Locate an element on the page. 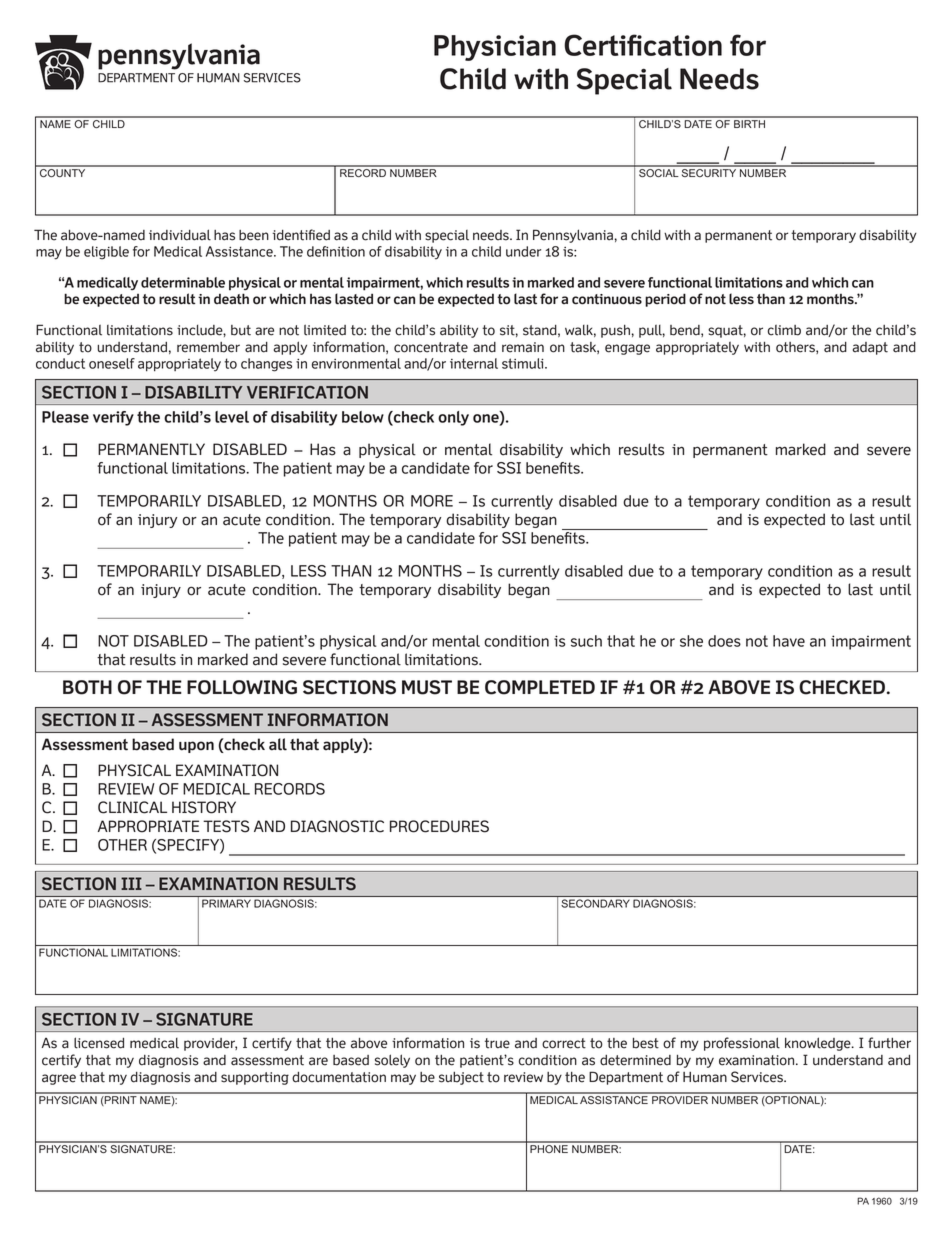 Image resolution: width=952 pixels, height=1233 pixels. Certification is located at coordinates (643, 45).
